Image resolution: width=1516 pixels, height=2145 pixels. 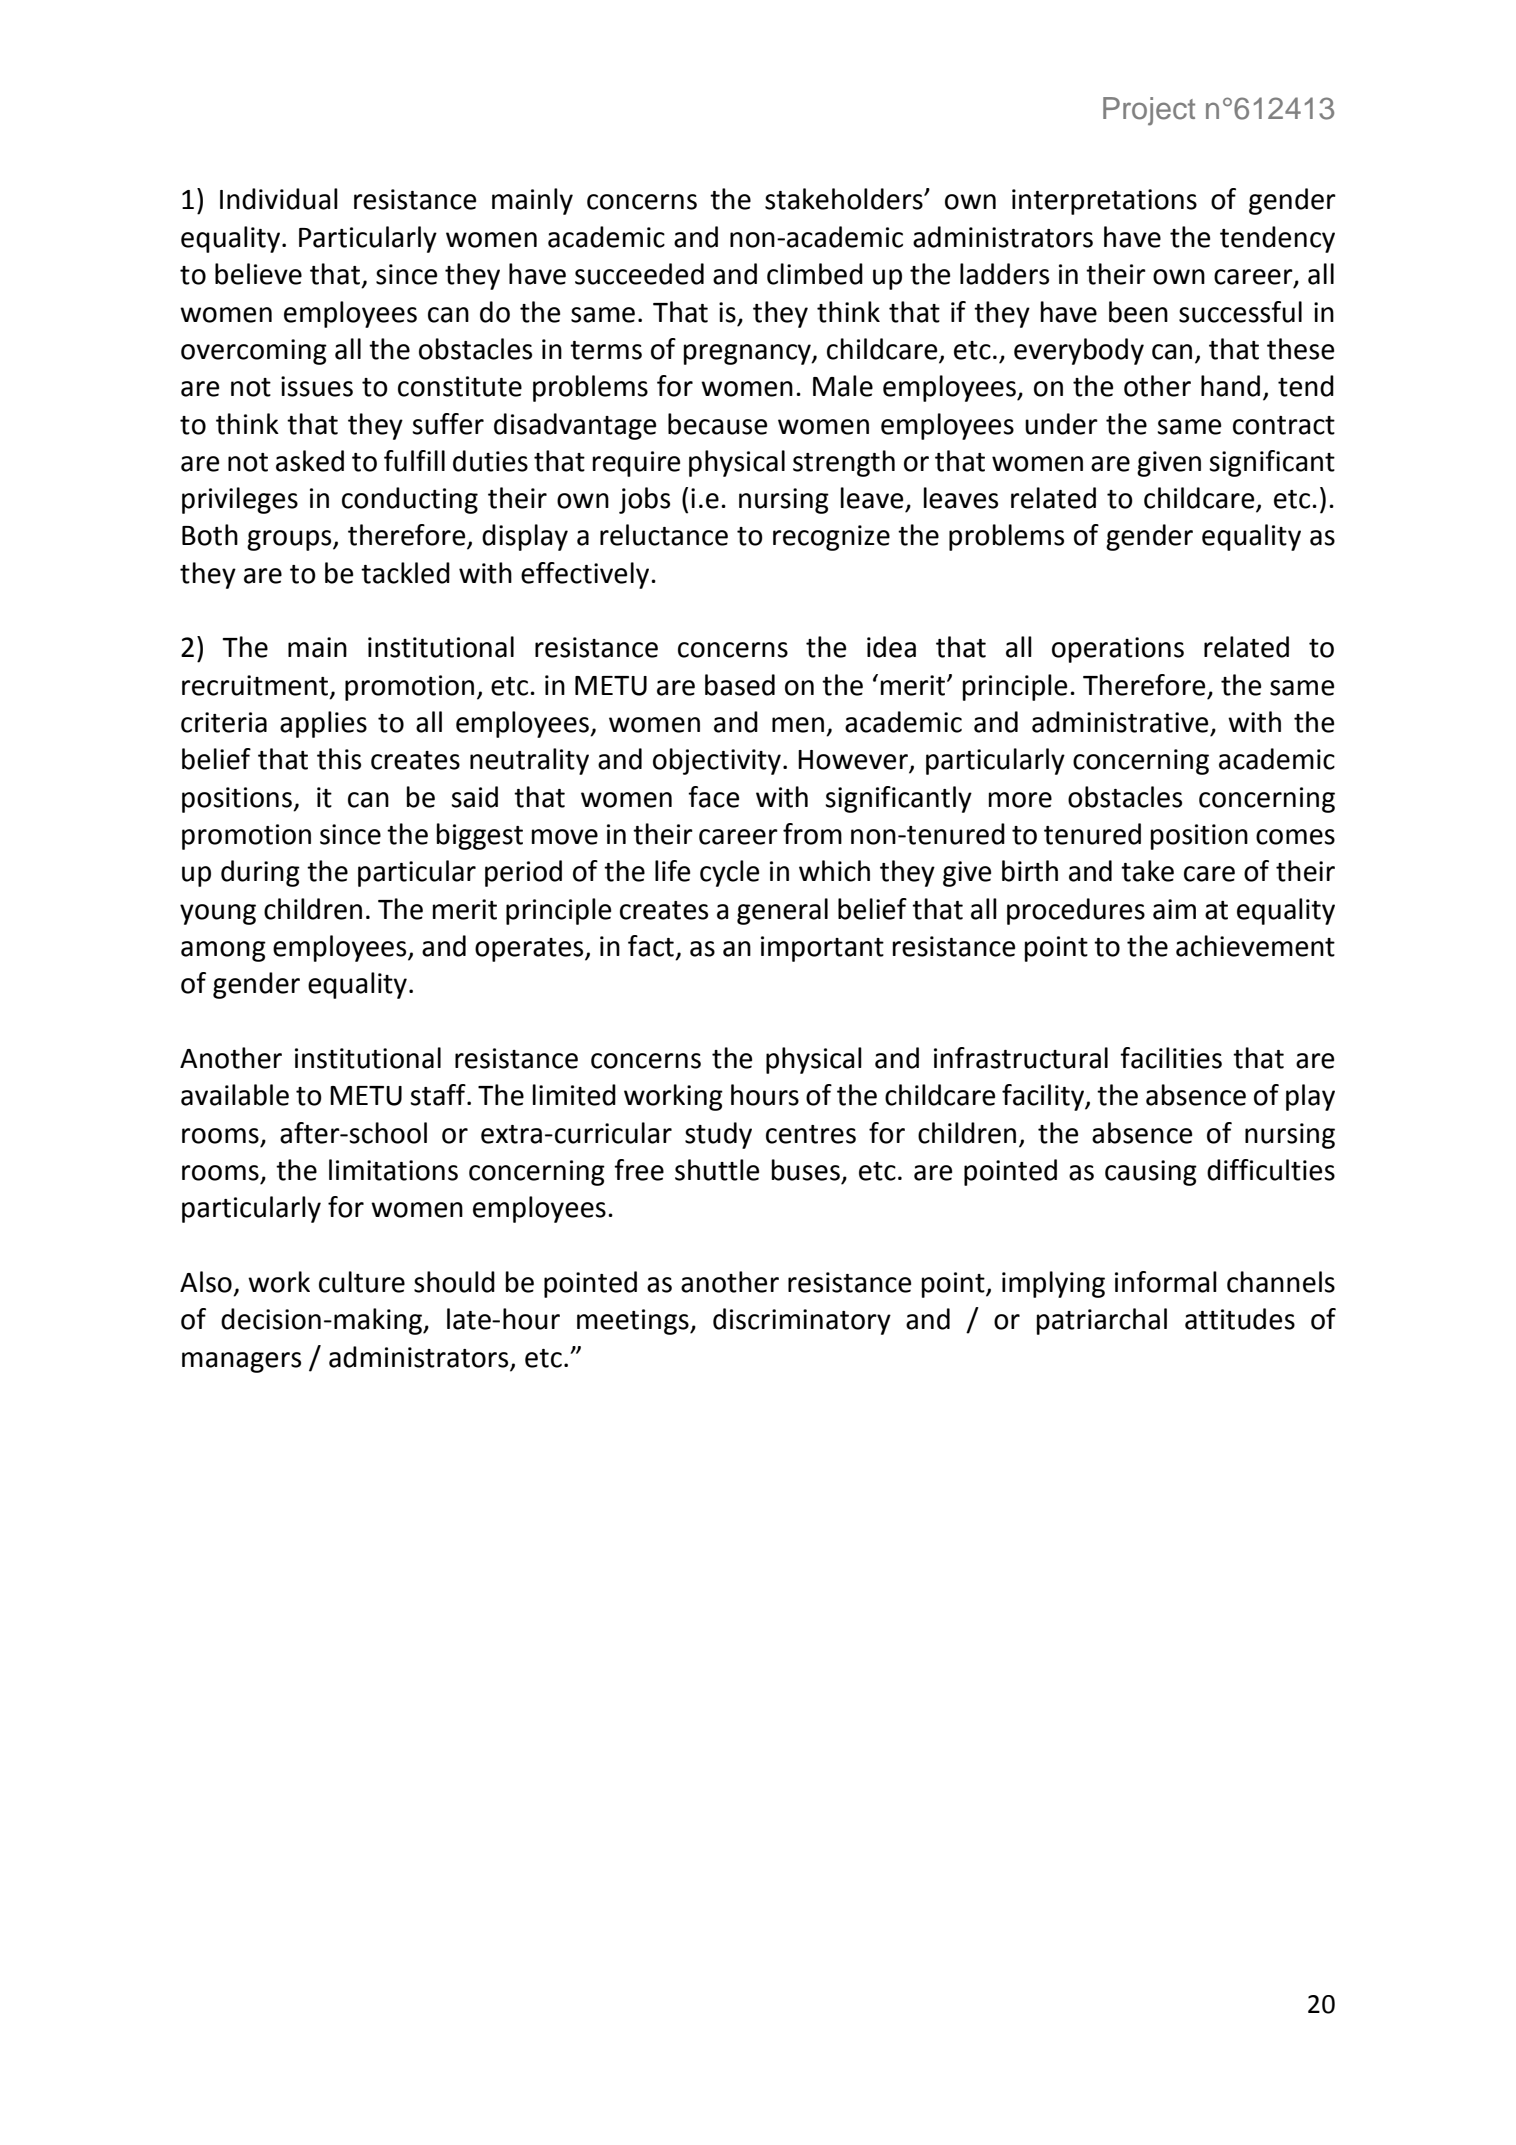 I want to click on administrative, so click(x=1120, y=722).
